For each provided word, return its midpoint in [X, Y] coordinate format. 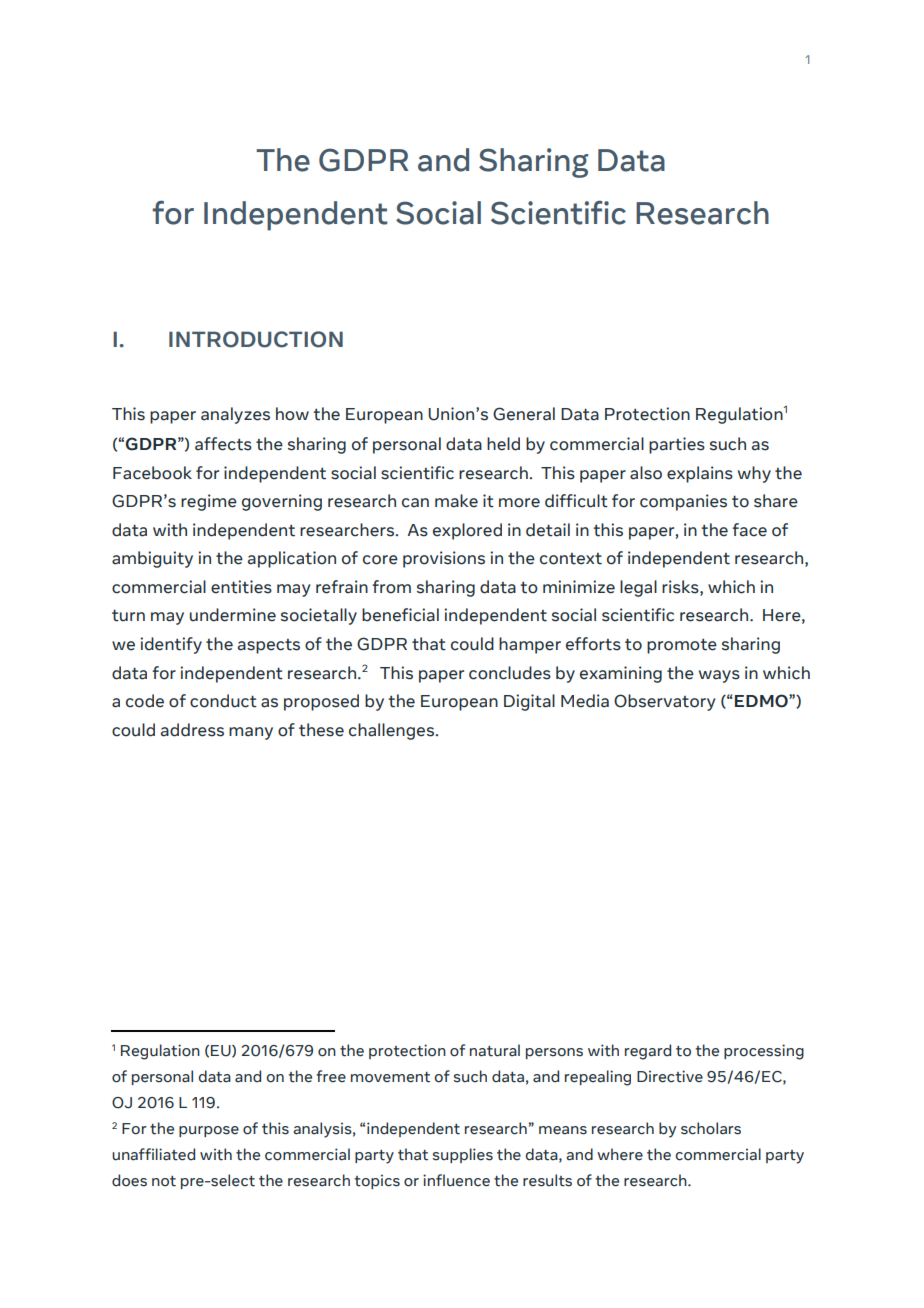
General [524, 414]
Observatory [665, 702]
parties [677, 445]
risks [681, 587]
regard [648, 1052]
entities [241, 587]
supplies [463, 1155]
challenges [391, 731]
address [192, 730]
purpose [209, 1131]
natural [495, 1050]
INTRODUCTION [256, 339]
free [331, 1076]
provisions [444, 559]
